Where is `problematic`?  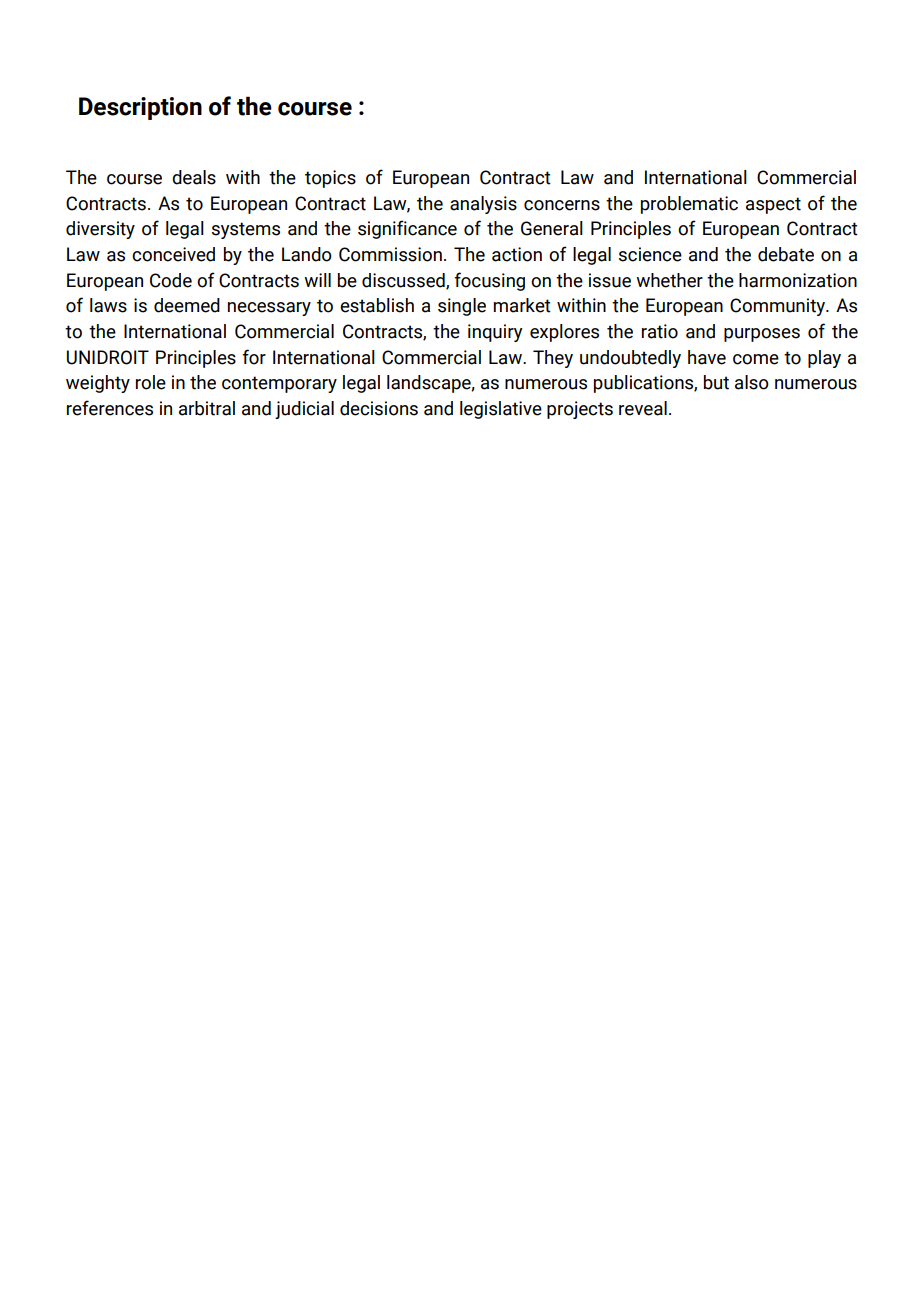 problematic is located at coordinates (689, 205).
